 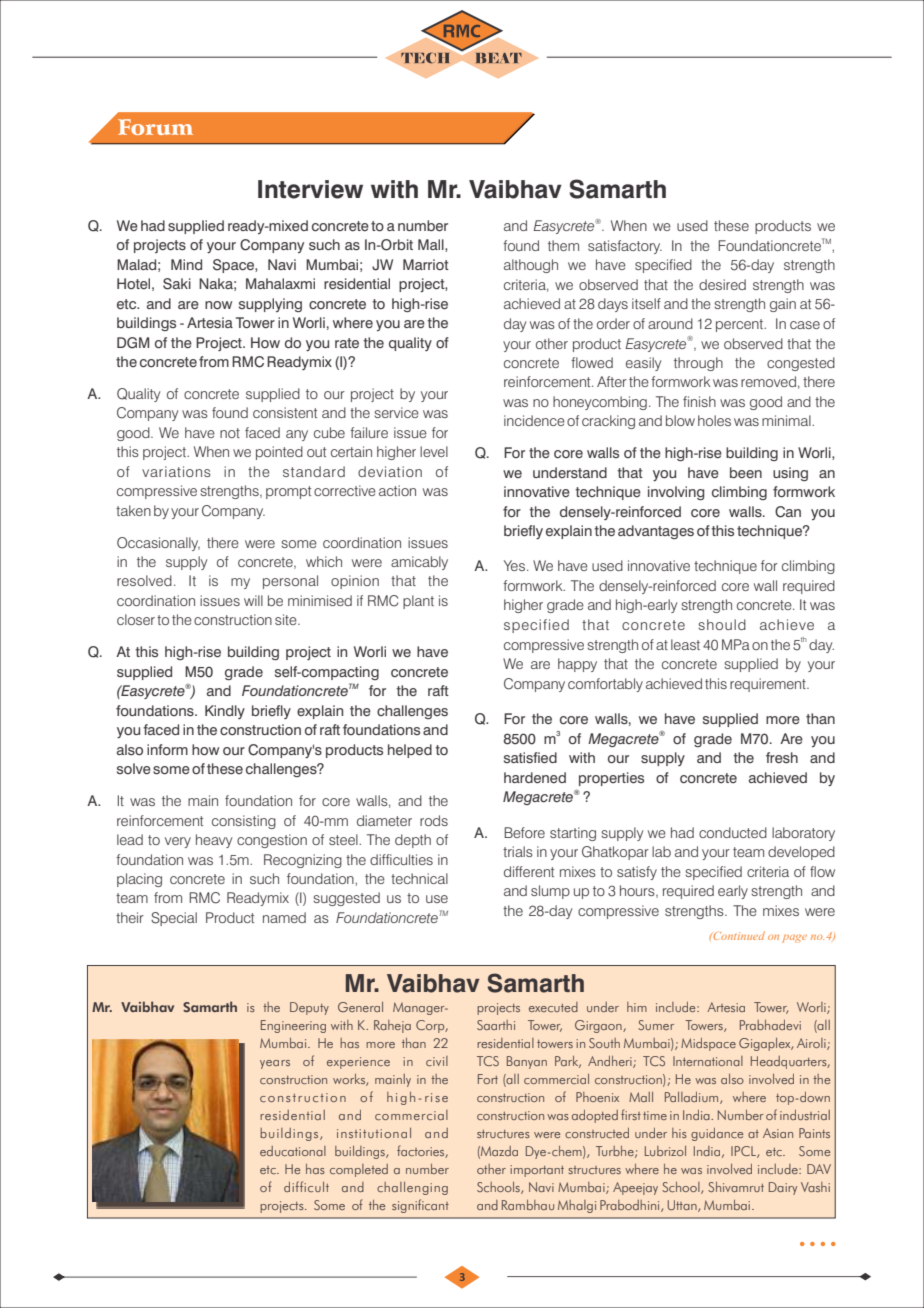 What do you see at coordinates (359, 1170) in the screenshot?
I see `completed` at bounding box center [359, 1170].
